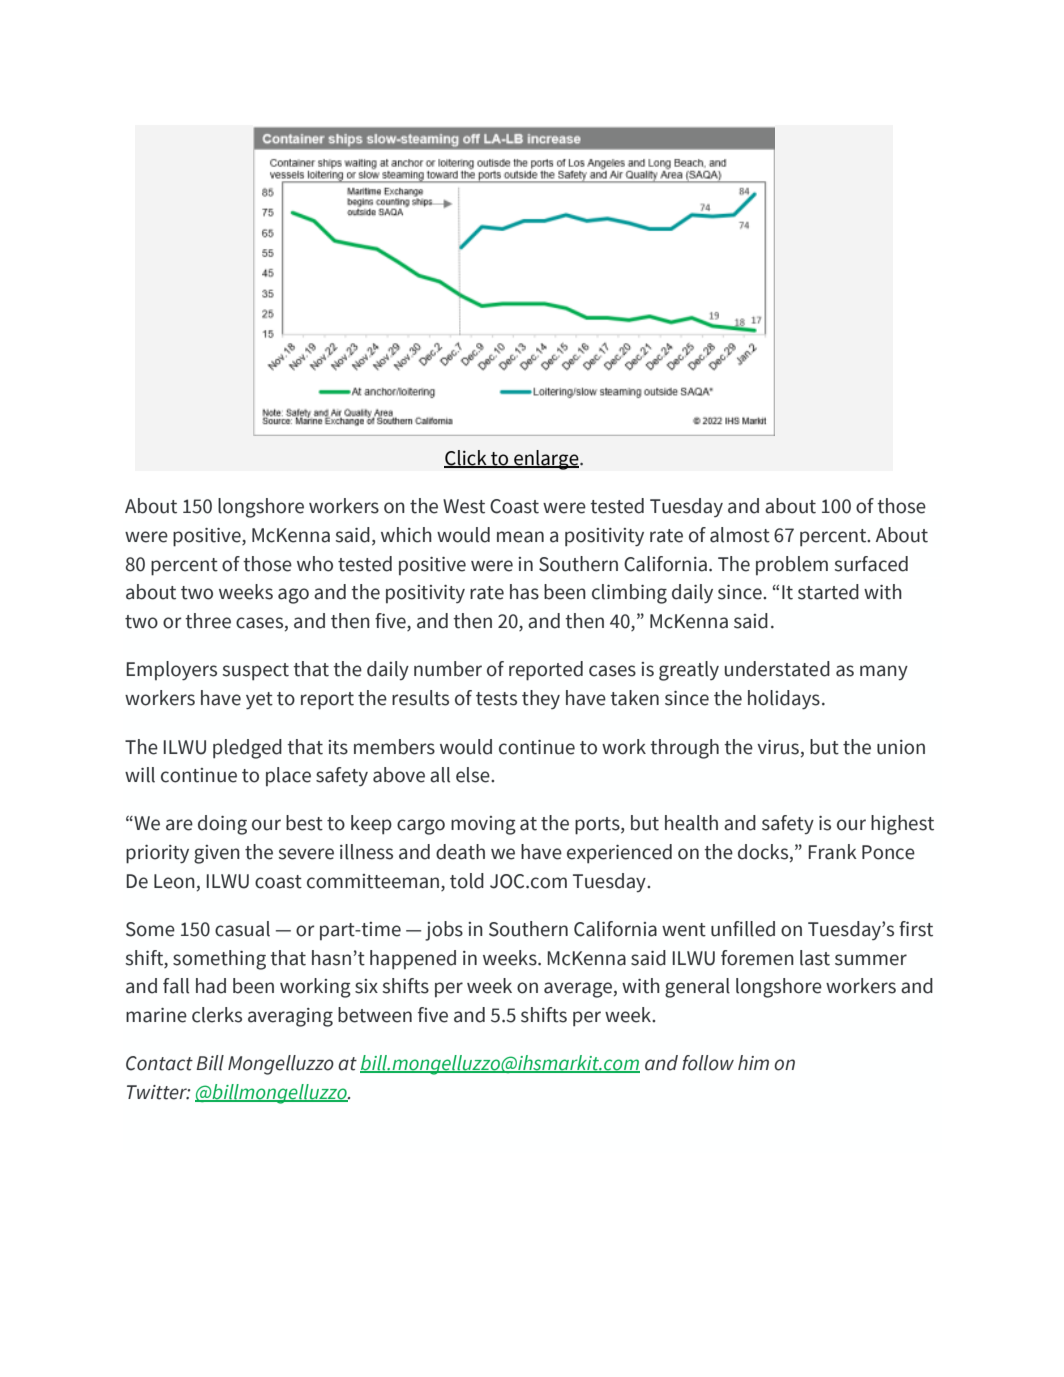  What do you see at coordinates (546, 460) in the screenshot?
I see `enlarge` at bounding box center [546, 460].
